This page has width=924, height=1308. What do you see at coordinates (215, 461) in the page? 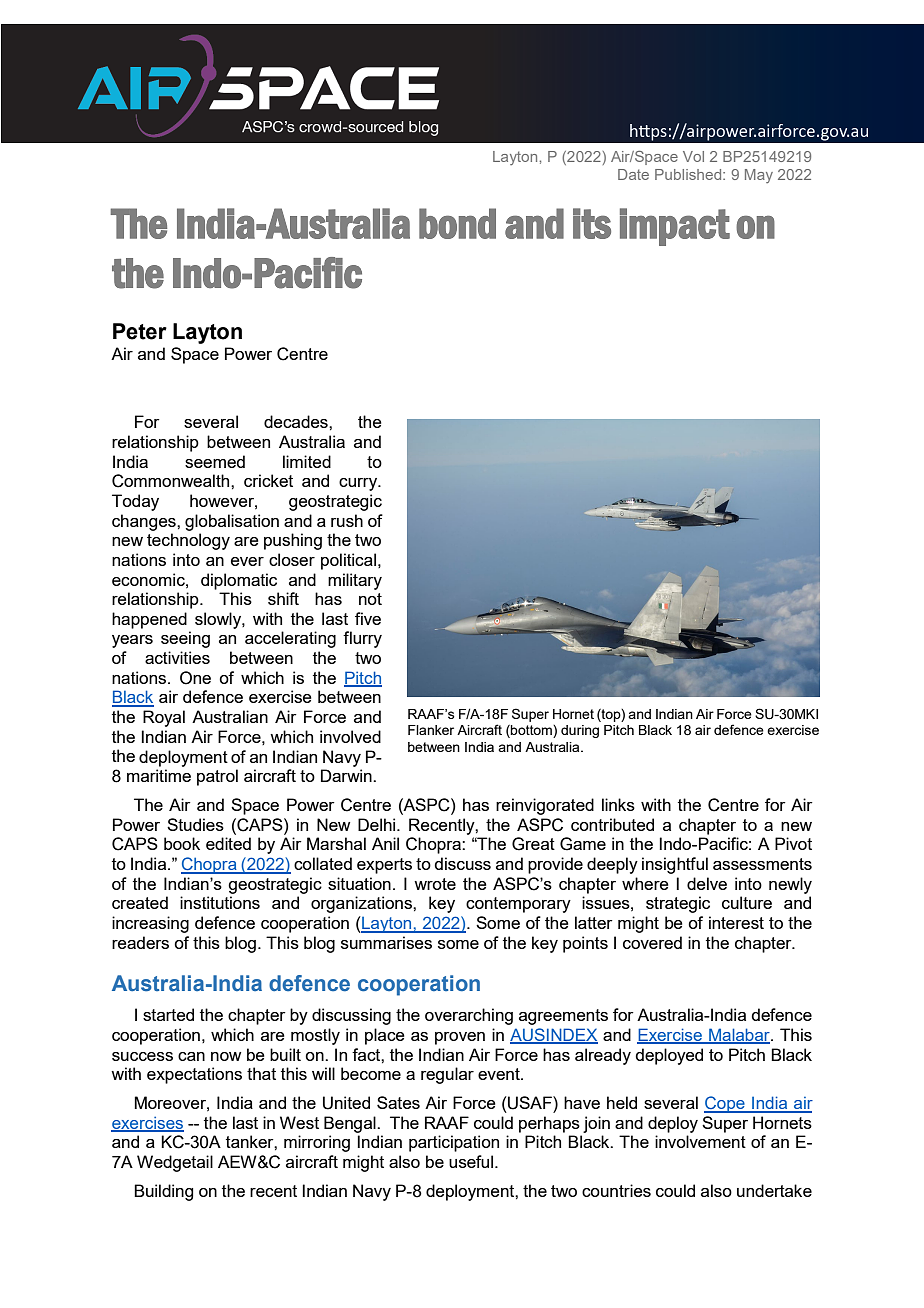
I see `seemed` at bounding box center [215, 461].
